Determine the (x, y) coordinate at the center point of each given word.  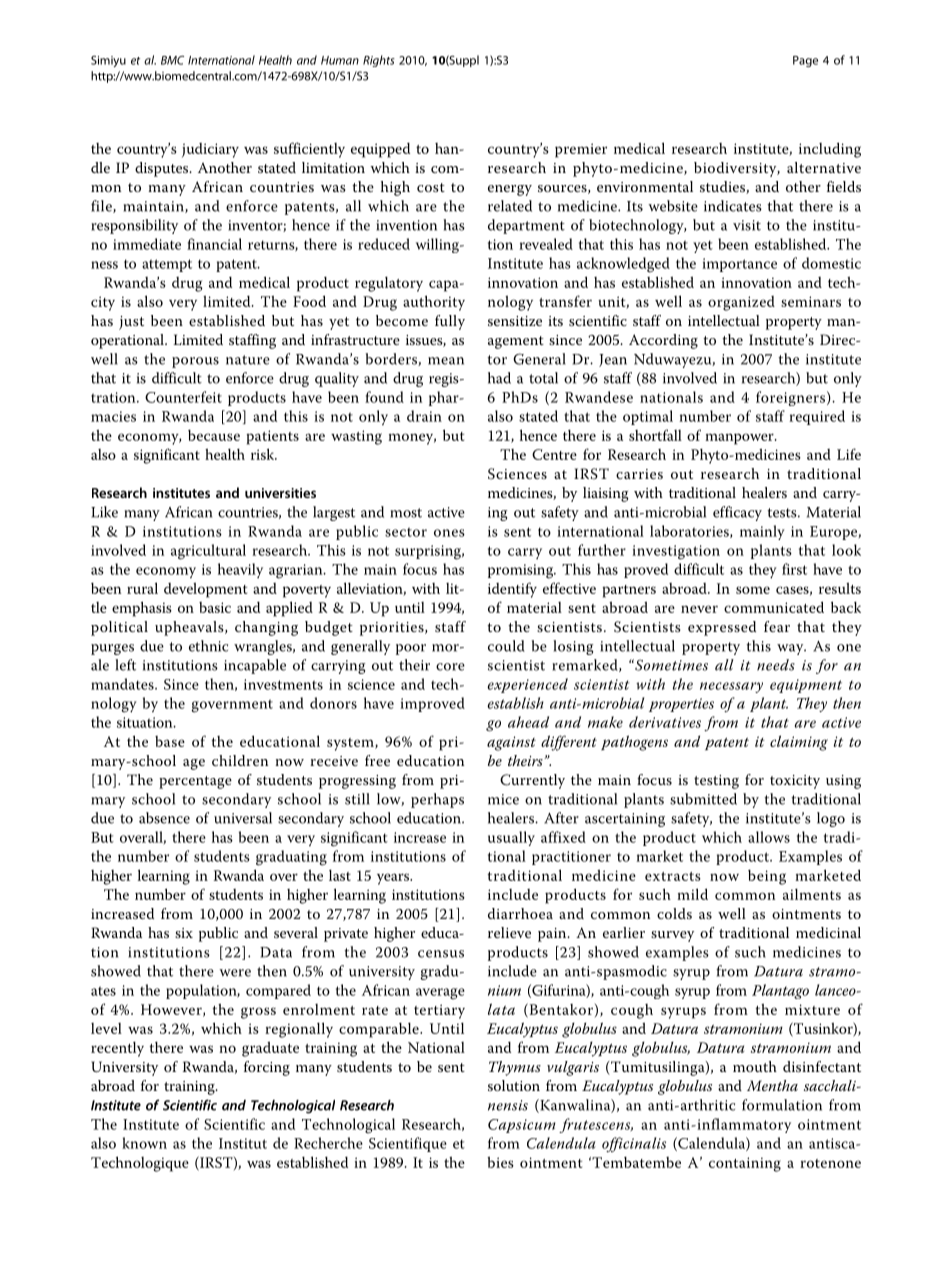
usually (511, 838)
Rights (379, 61)
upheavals (190, 628)
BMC (172, 60)
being (767, 877)
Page (805, 61)
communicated (774, 607)
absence (164, 818)
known (144, 1143)
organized (741, 303)
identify (512, 590)
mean (446, 361)
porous (195, 362)
